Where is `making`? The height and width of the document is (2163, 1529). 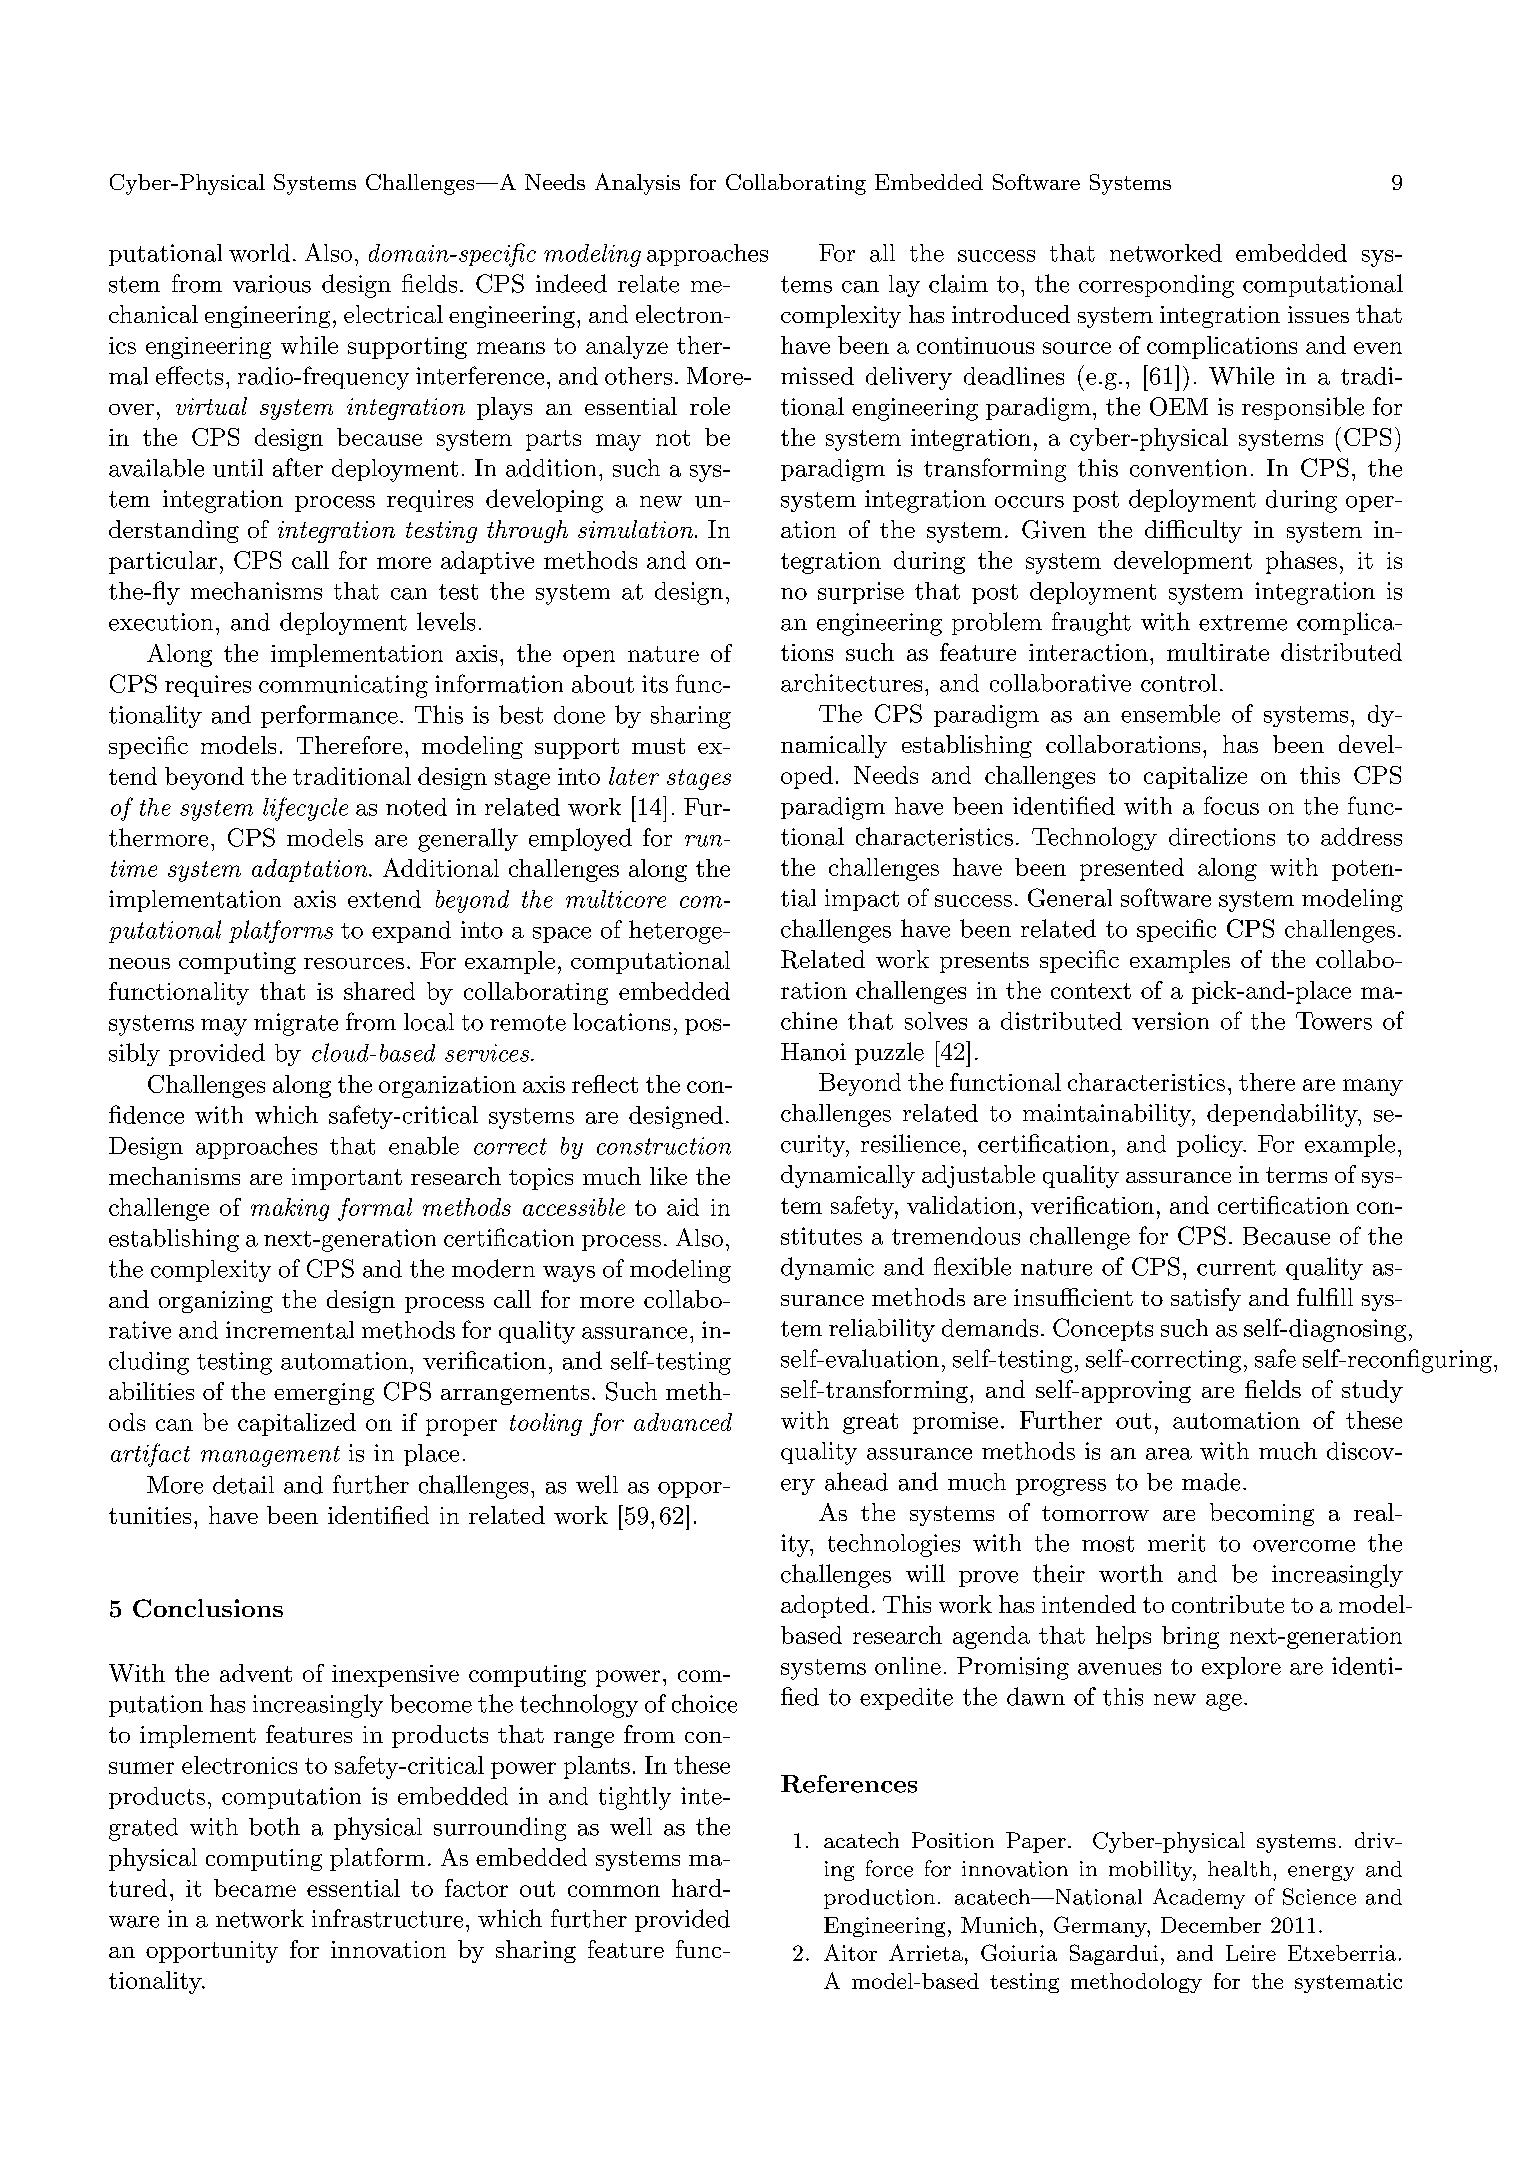
making is located at coordinates (290, 1209).
